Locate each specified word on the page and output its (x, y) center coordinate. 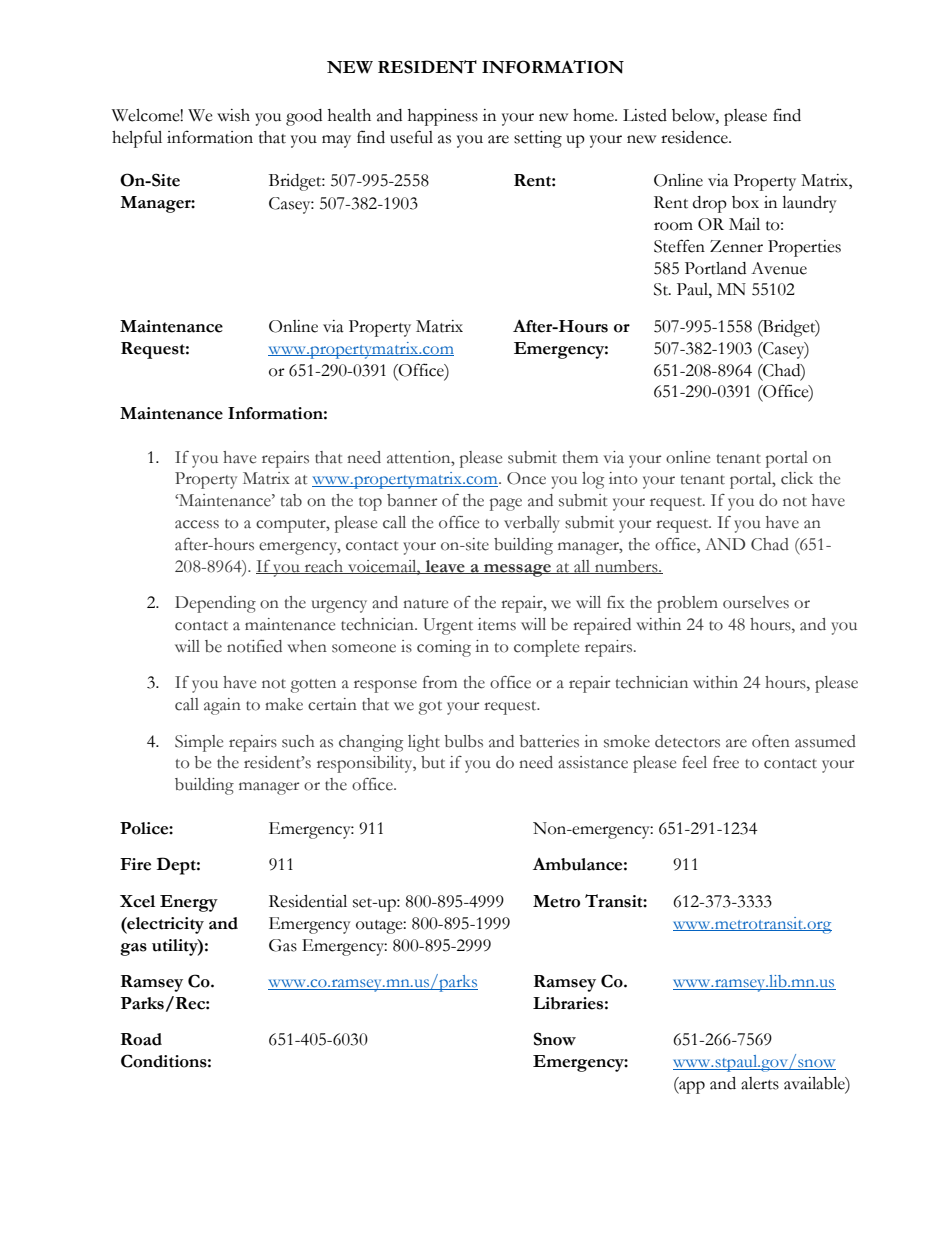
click (797, 478)
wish (233, 115)
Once (526, 478)
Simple (199, 743)
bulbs (464, 741)
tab (291, 500)
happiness (443, 117)
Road (141, 1039)
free (726, 762)
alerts (760, 1083)
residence (695, 137)
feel (694, 762)
